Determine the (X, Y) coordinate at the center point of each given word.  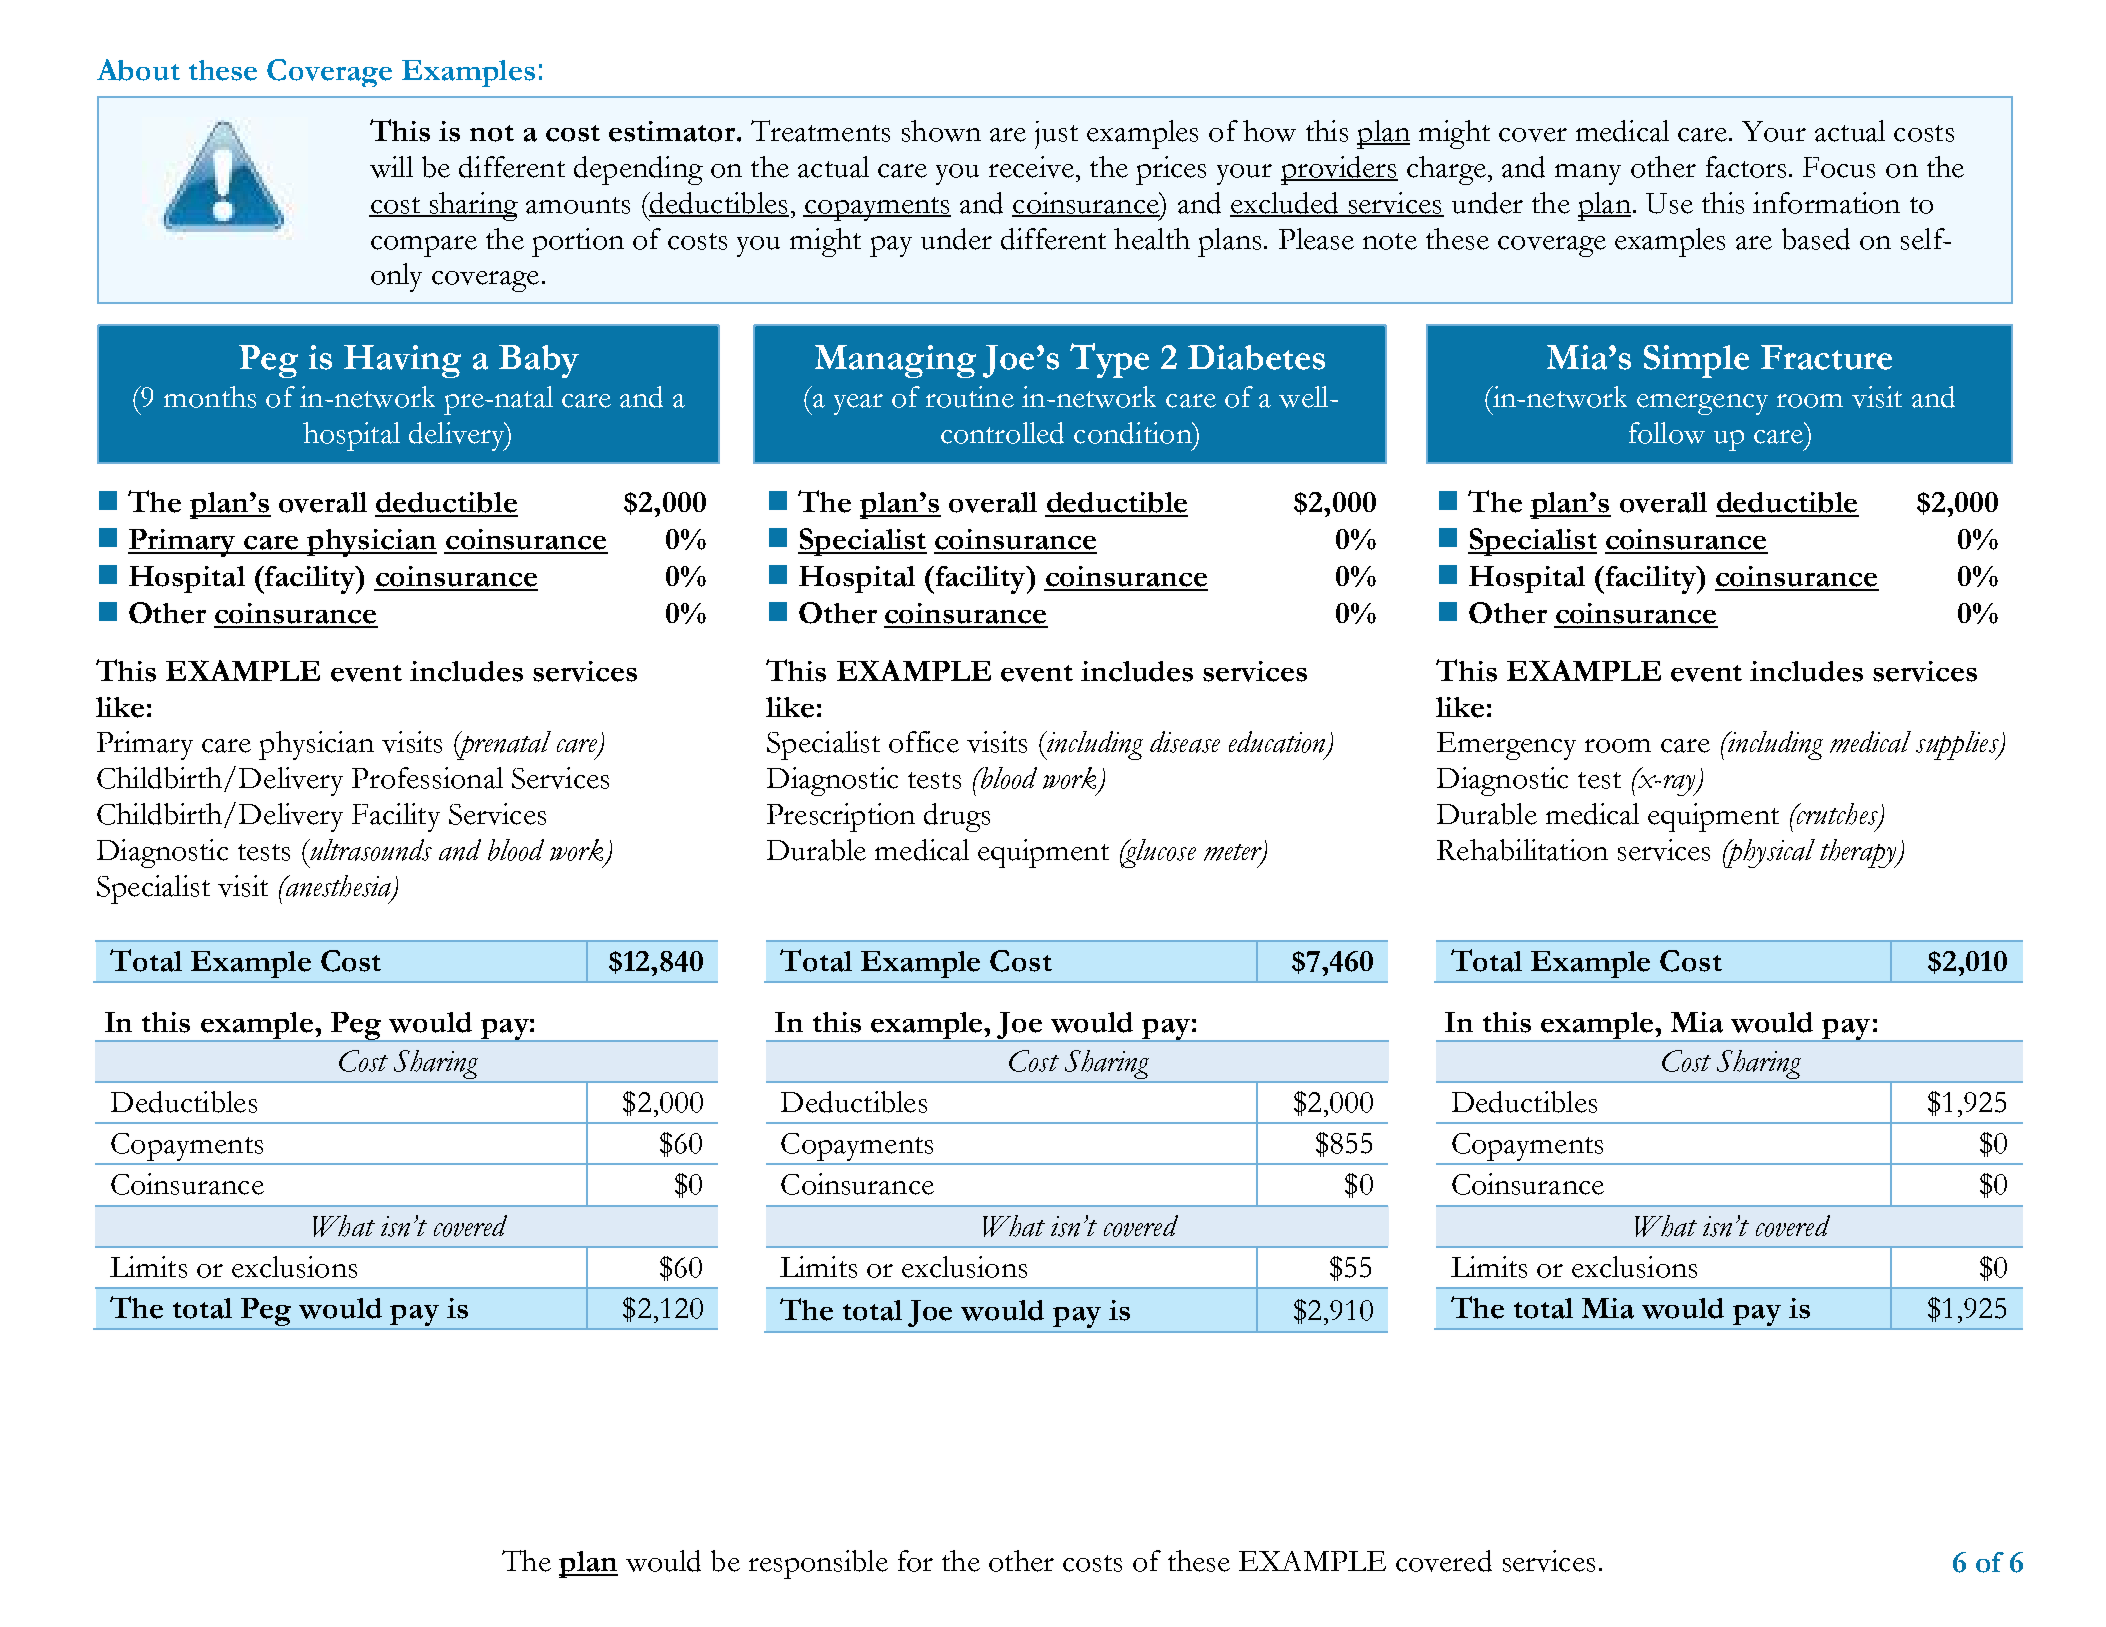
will (391, 167)
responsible (818, 1564)
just (1056, 135)
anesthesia (339, 887)
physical (1769, 853)
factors (1746, 167)
